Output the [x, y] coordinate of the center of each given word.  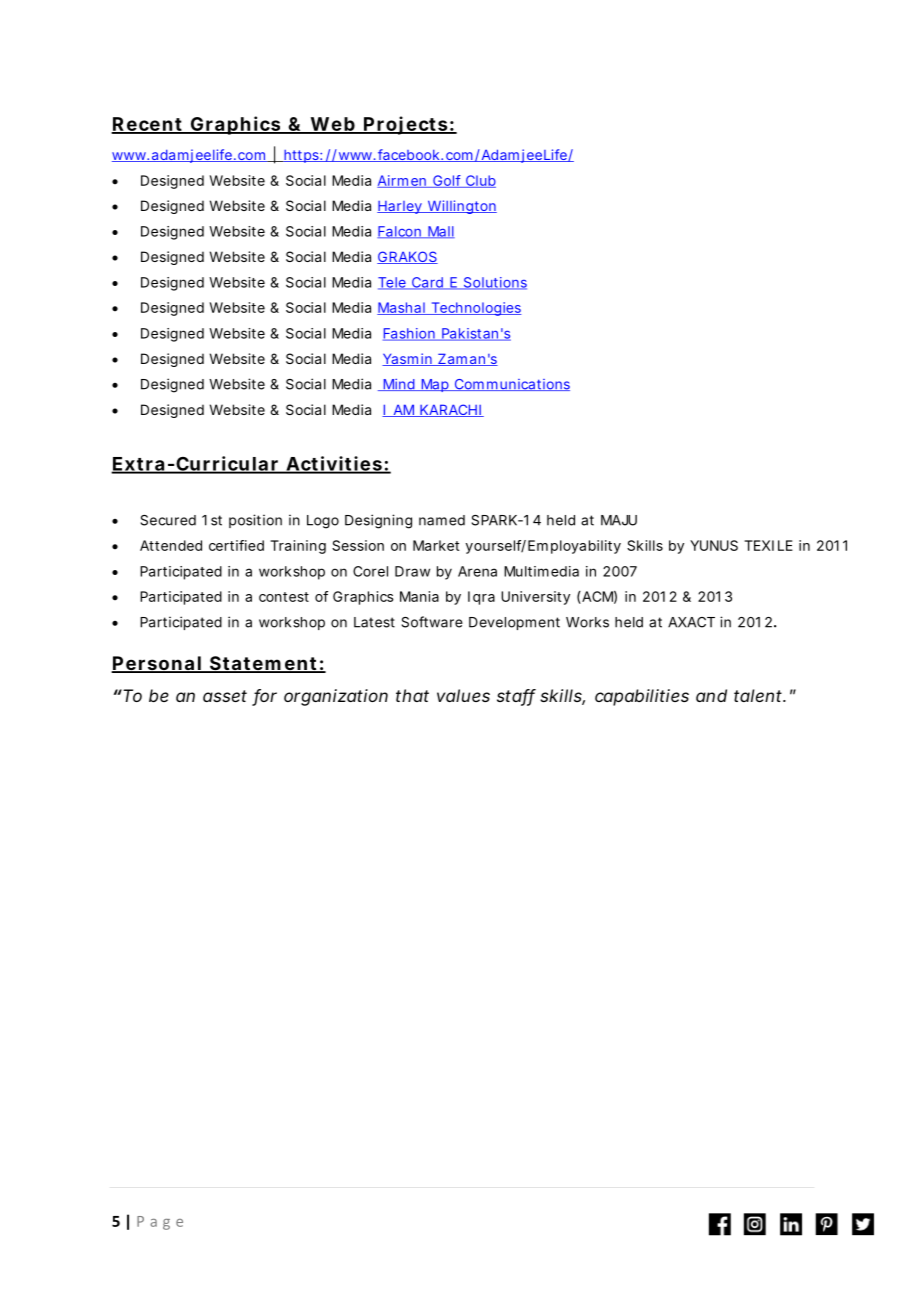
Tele [393, 283]
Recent [148, 125]
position [255, 521]
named [442, 520]
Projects [406, 125]
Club [480, 181]
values [463, 695]
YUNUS [714, 545]
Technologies [475, 309]
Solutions [494, 283]
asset [225, 696]
